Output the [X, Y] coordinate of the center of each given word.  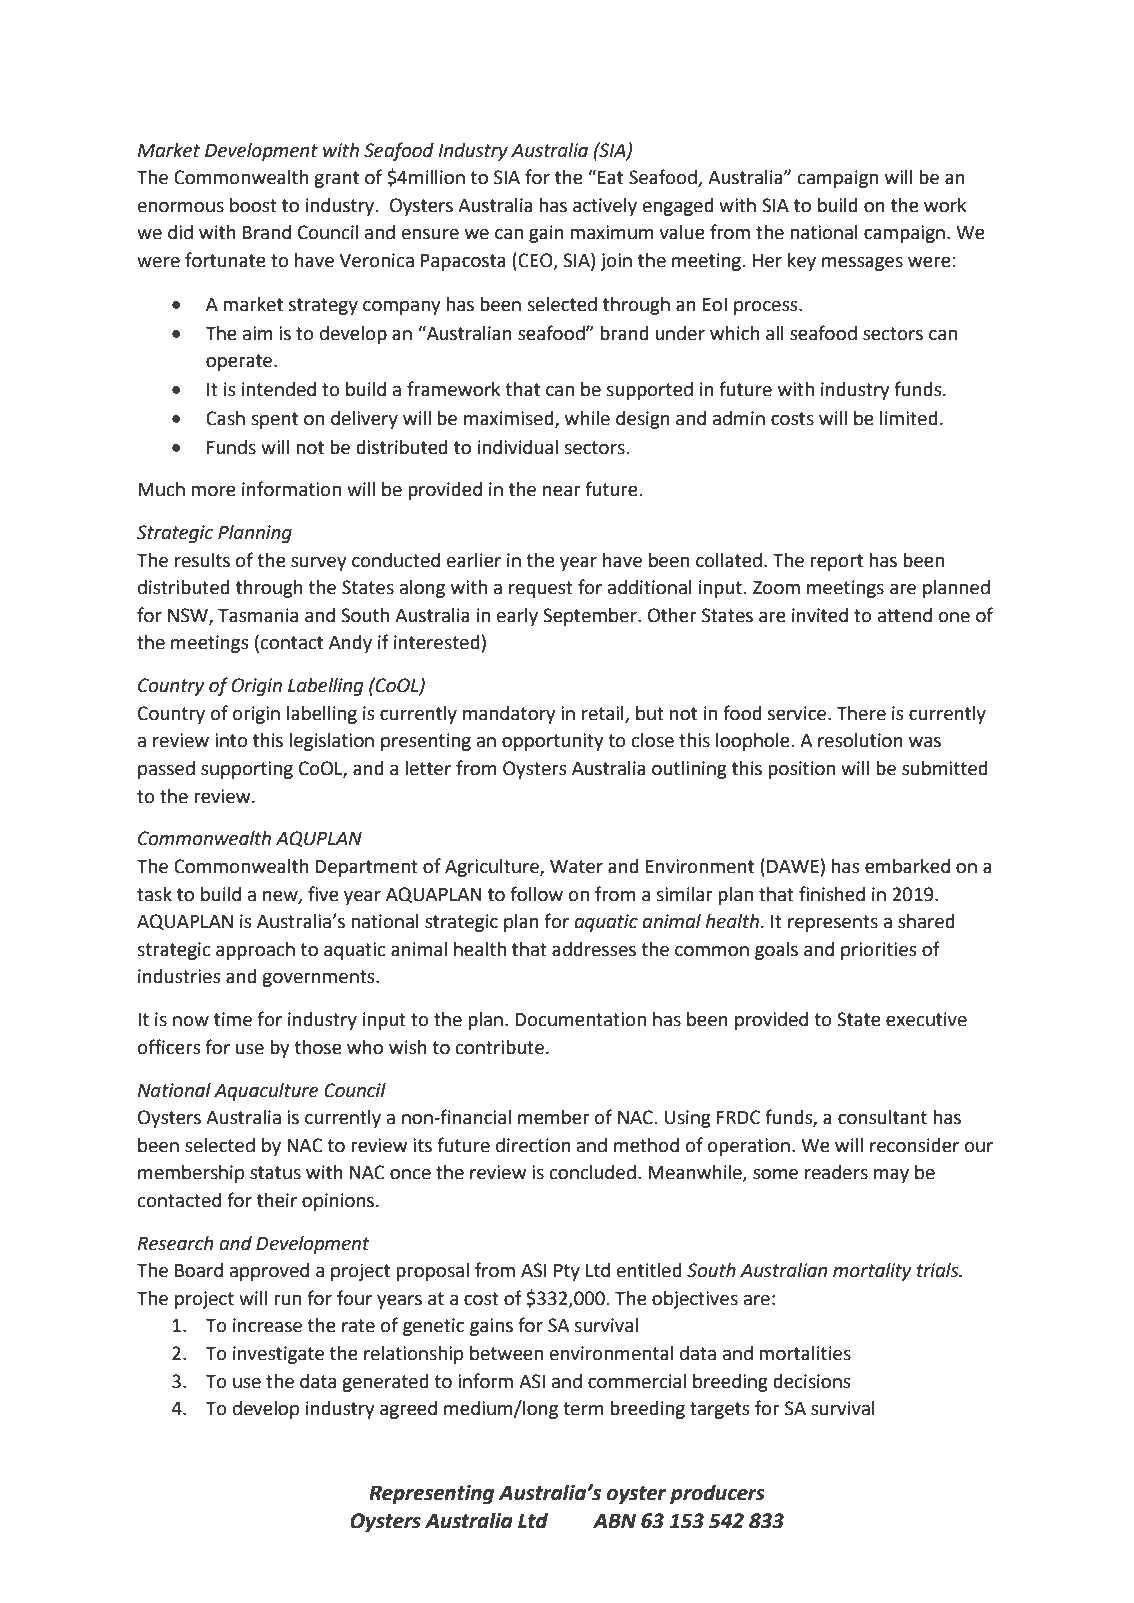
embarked [907, 866]
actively [605, 207]
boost [253, 205]
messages [862, 264]
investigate [278, 1355]
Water [576, 867]
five [323, 894]
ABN [614, 1520]
